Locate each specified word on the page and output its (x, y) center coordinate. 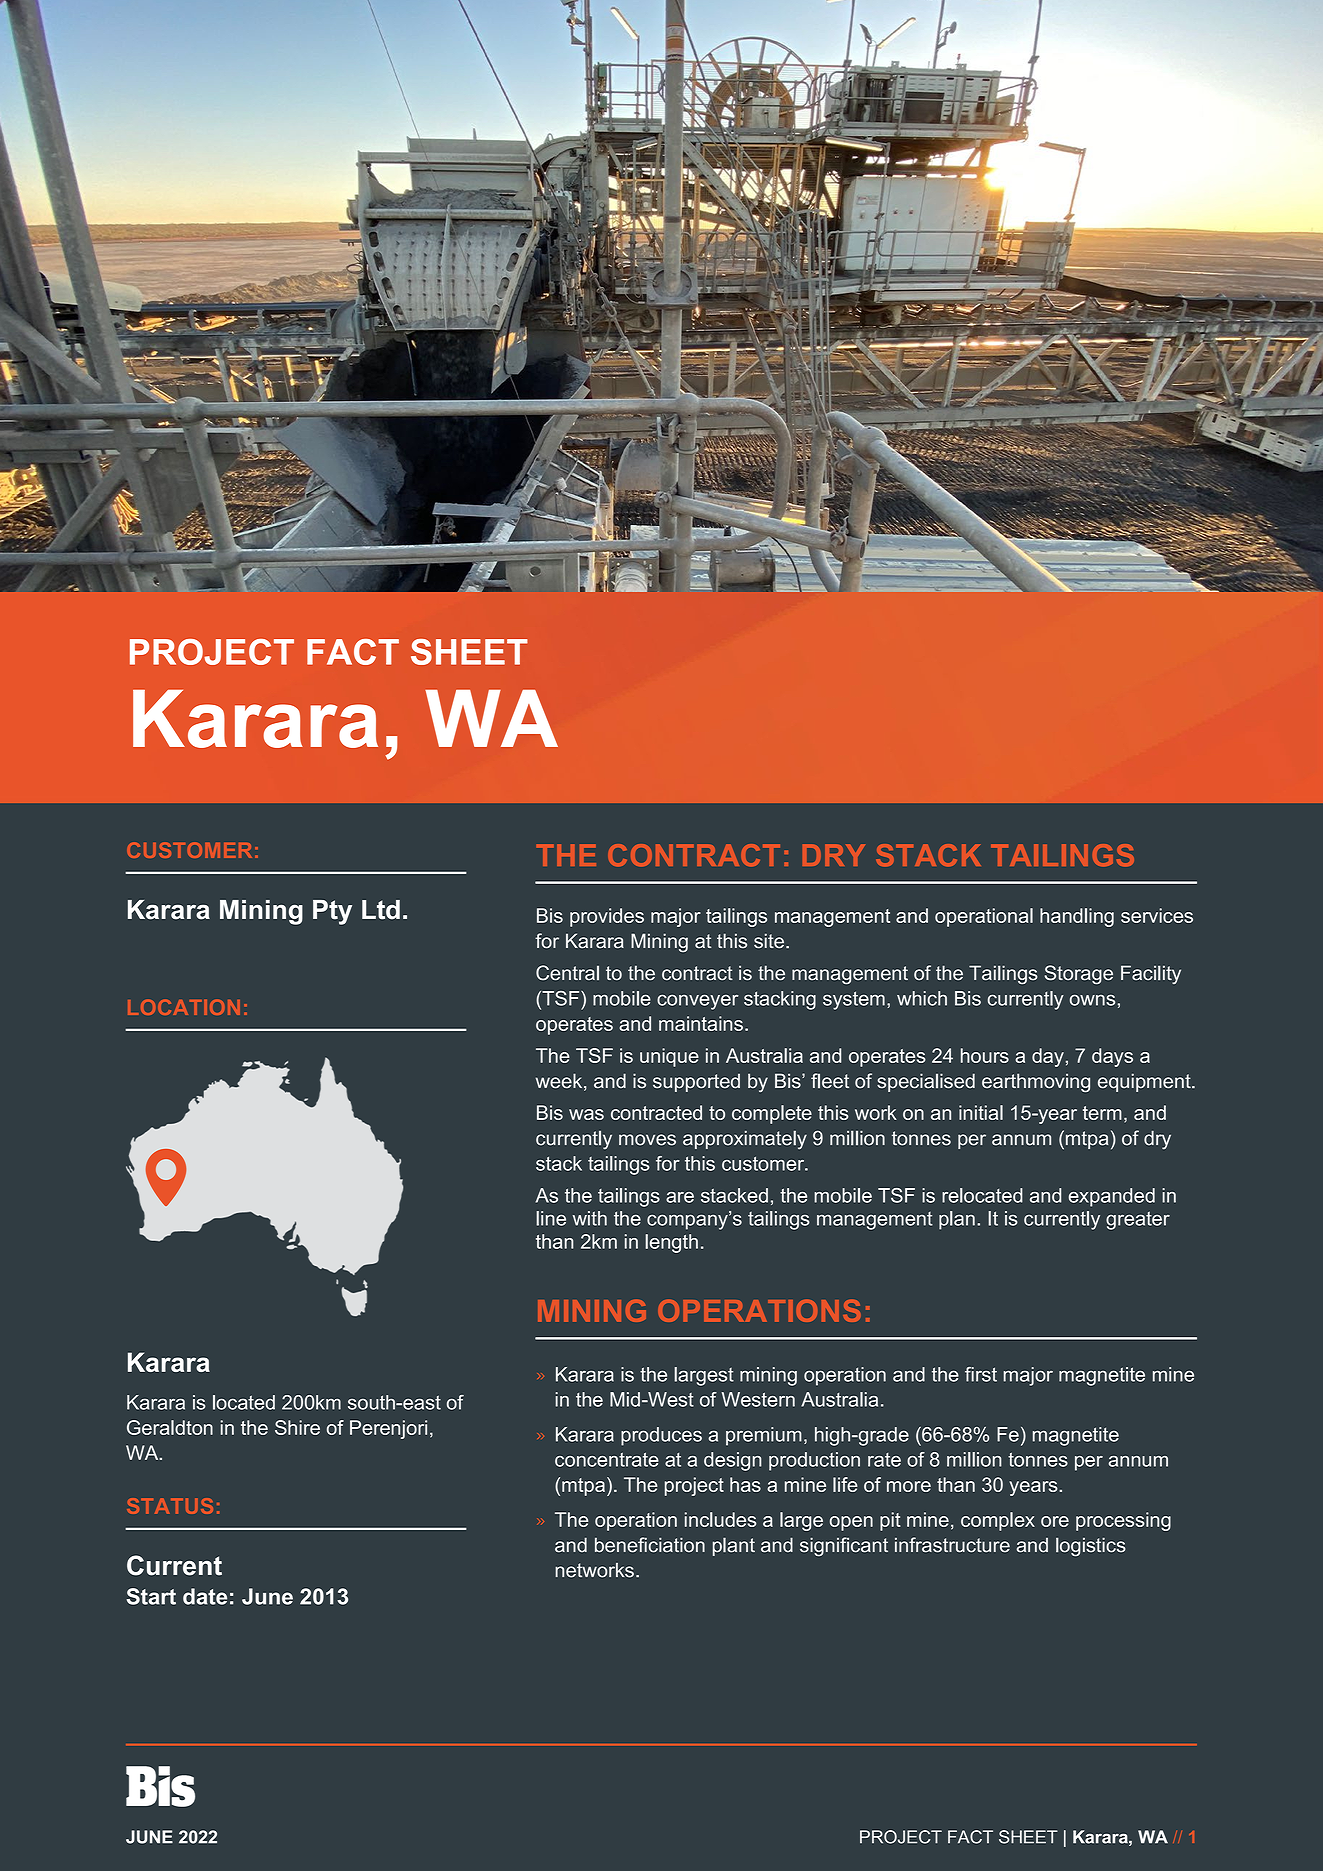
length (671, 1243)
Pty (332, 912)
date (205, 1596)
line (551, 1218)
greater (1138, 1220)
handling (1077, 917)
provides (607, 917)
